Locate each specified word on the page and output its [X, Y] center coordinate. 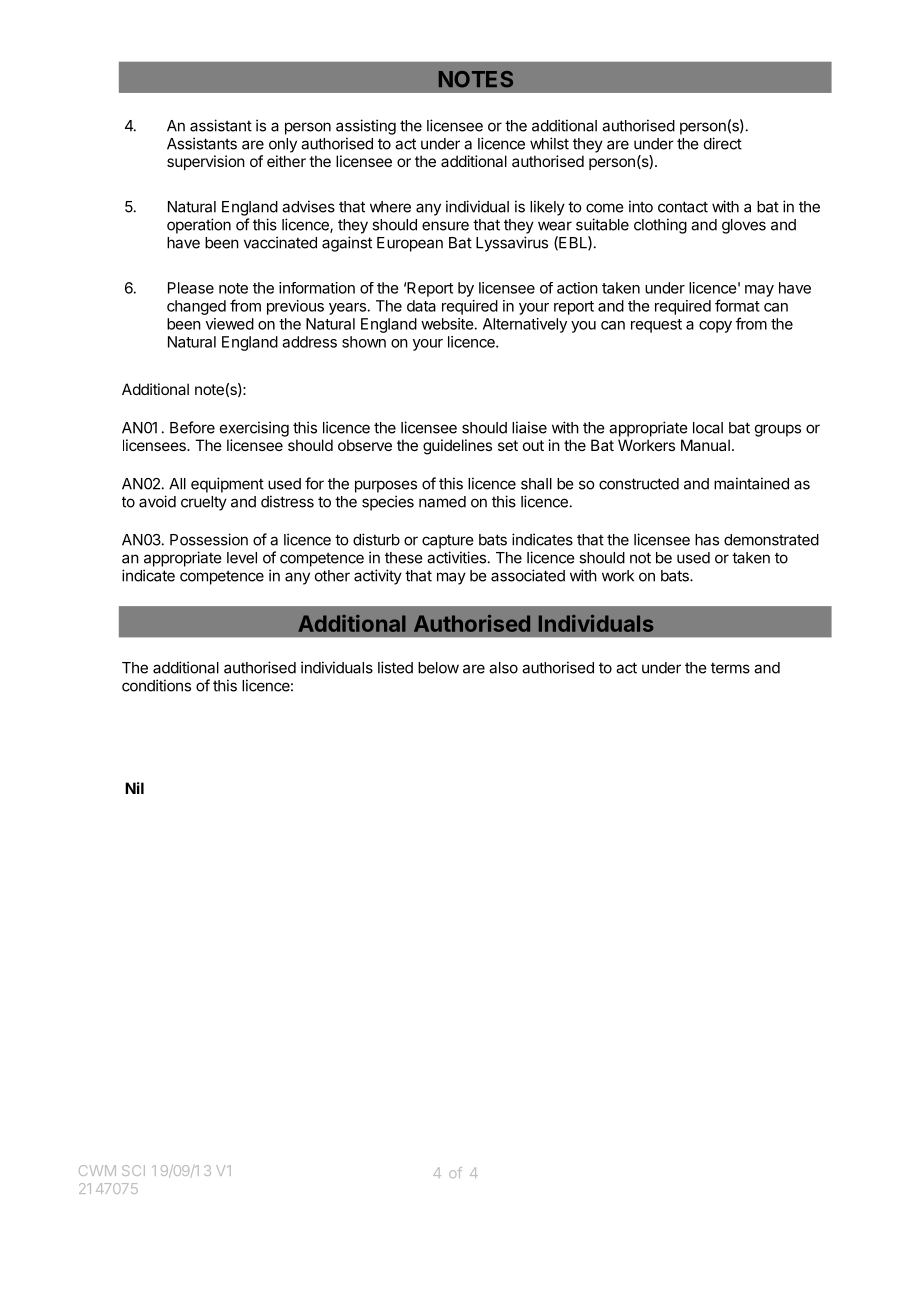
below [438, 668]
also [503, 668]
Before [192, 427]
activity [378, 577]
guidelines [457, 447]
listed [395, 667]
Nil [134, 788]
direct [723, 143]
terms [730, 668]
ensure [445, 226]
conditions [156, 685]
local [708, 428]
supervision [206, 162]
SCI [133, 1170]
